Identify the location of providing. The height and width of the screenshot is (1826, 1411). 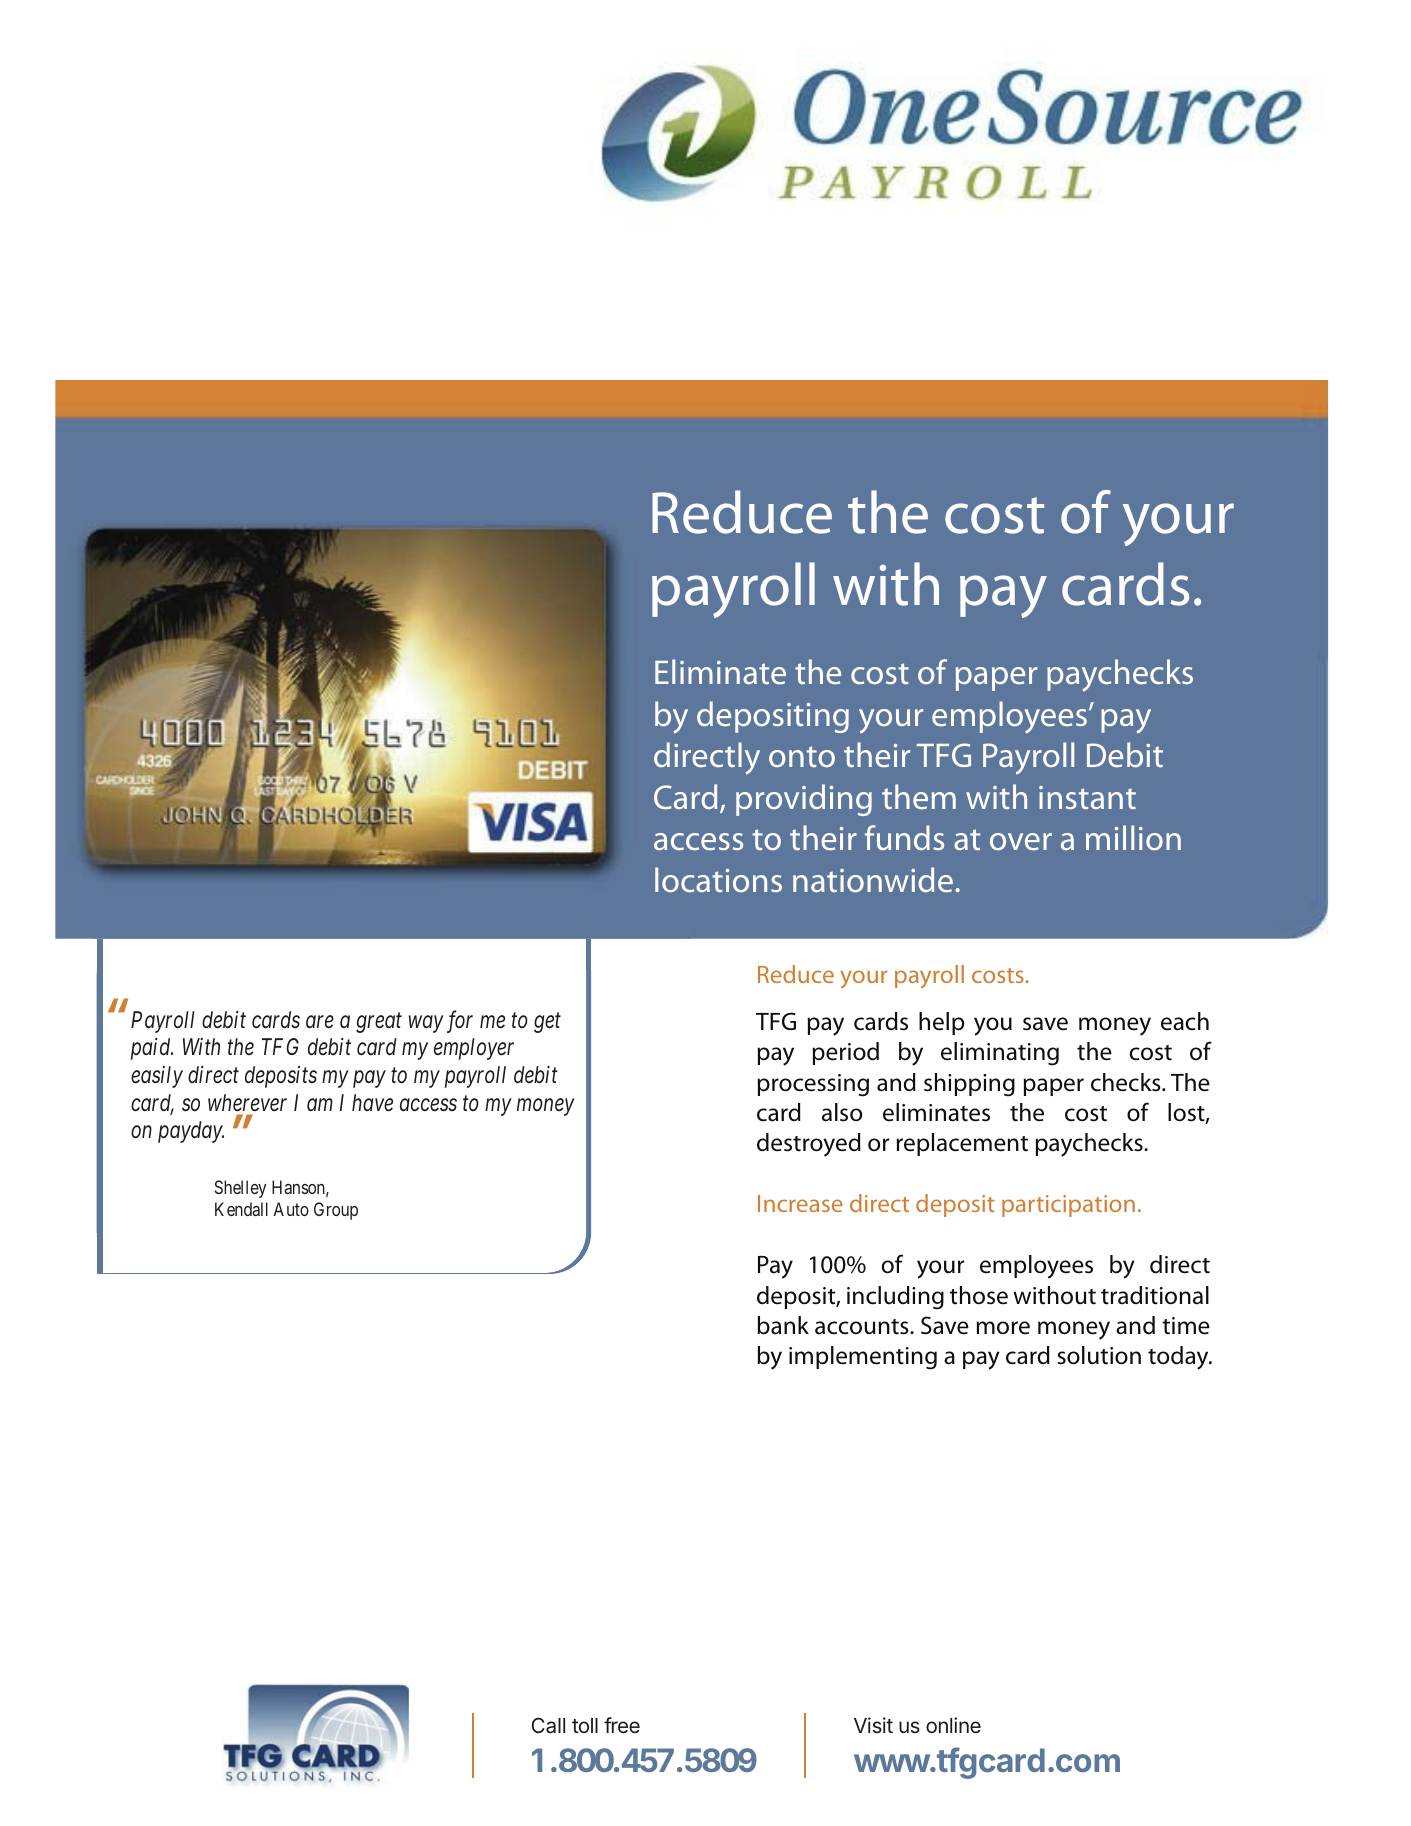
(804, 800).
